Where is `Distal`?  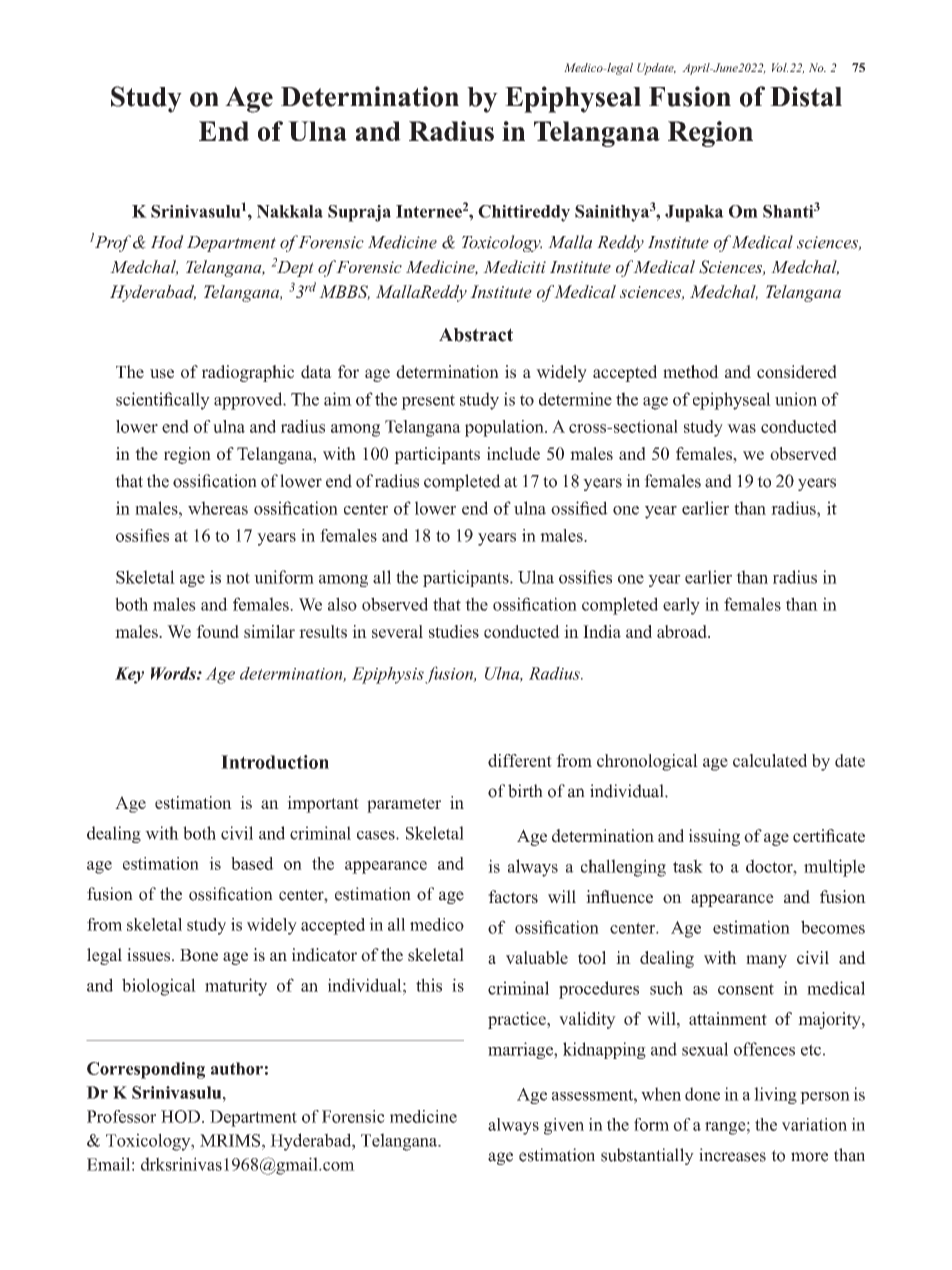
Distal is located at coordinates (806, 96).
